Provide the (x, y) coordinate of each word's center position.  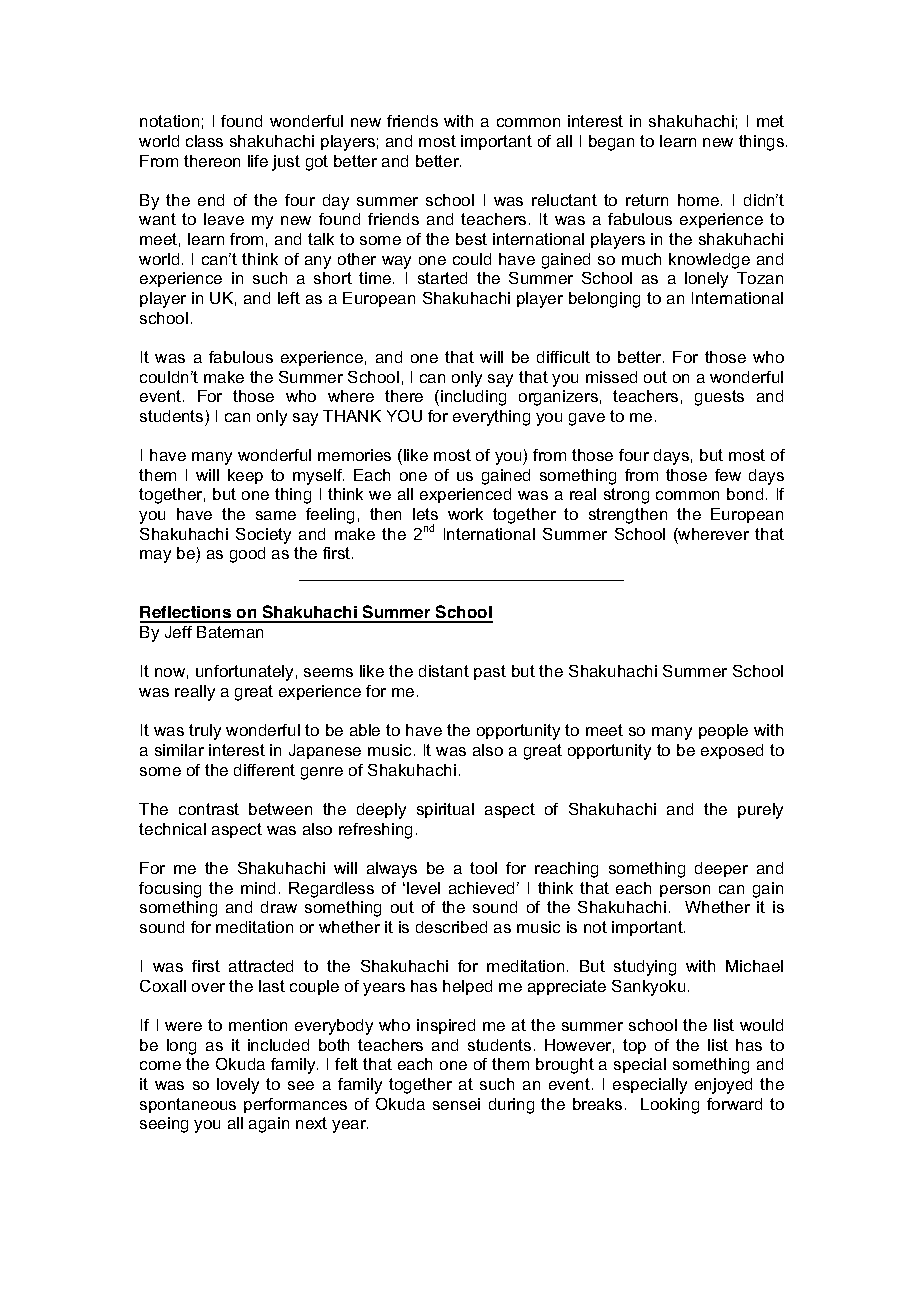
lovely (238, 1086)
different (264, 770)
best (471, 239)
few (728, 475)
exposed (732, 751)
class (204, 141)
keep (245, 476)
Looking (670, 1106)
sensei (456, 1104)
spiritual (445, 810)
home (700, 200)
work (465, 514)
